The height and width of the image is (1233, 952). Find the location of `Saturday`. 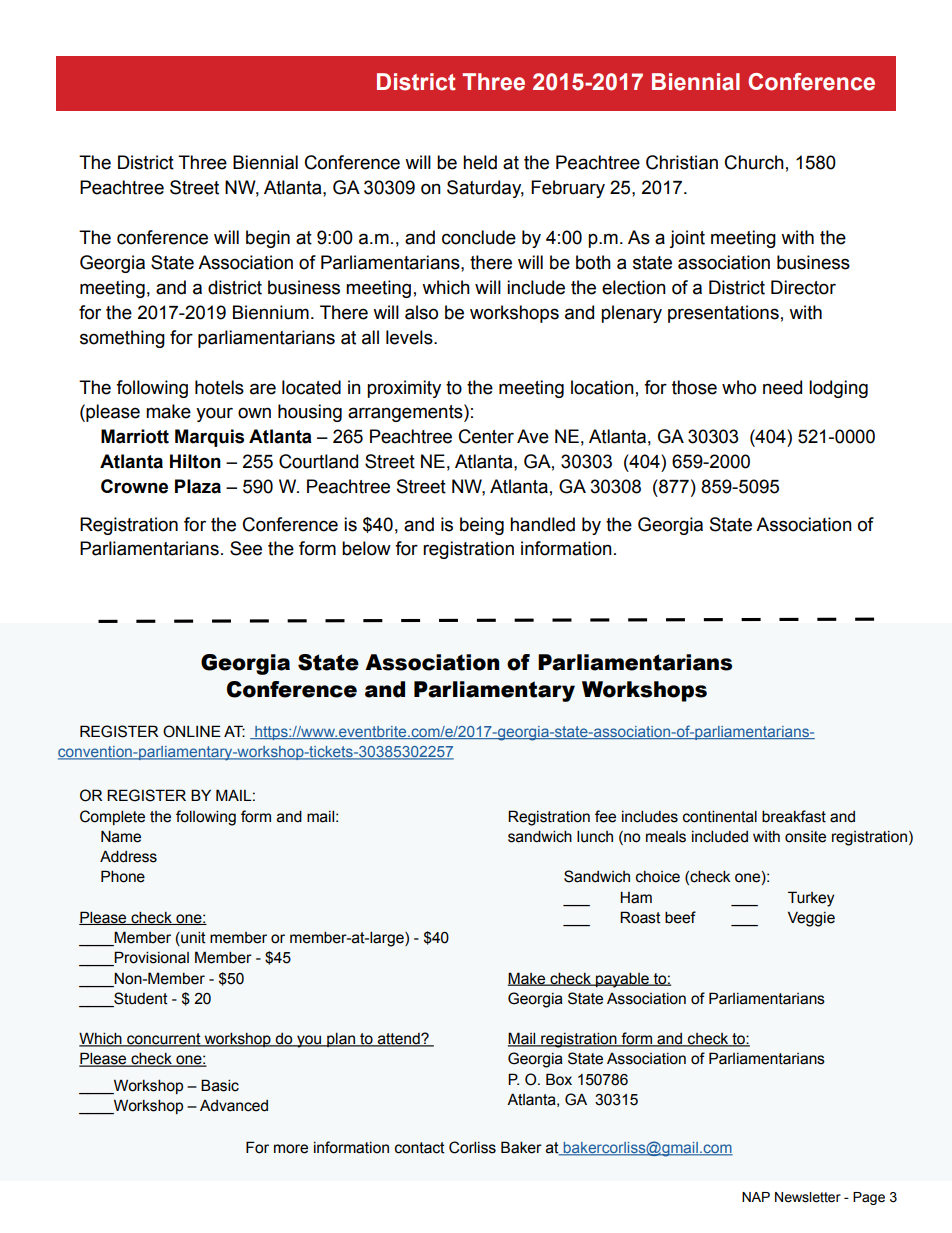

Saturday is located at coordinates (485, 189).
